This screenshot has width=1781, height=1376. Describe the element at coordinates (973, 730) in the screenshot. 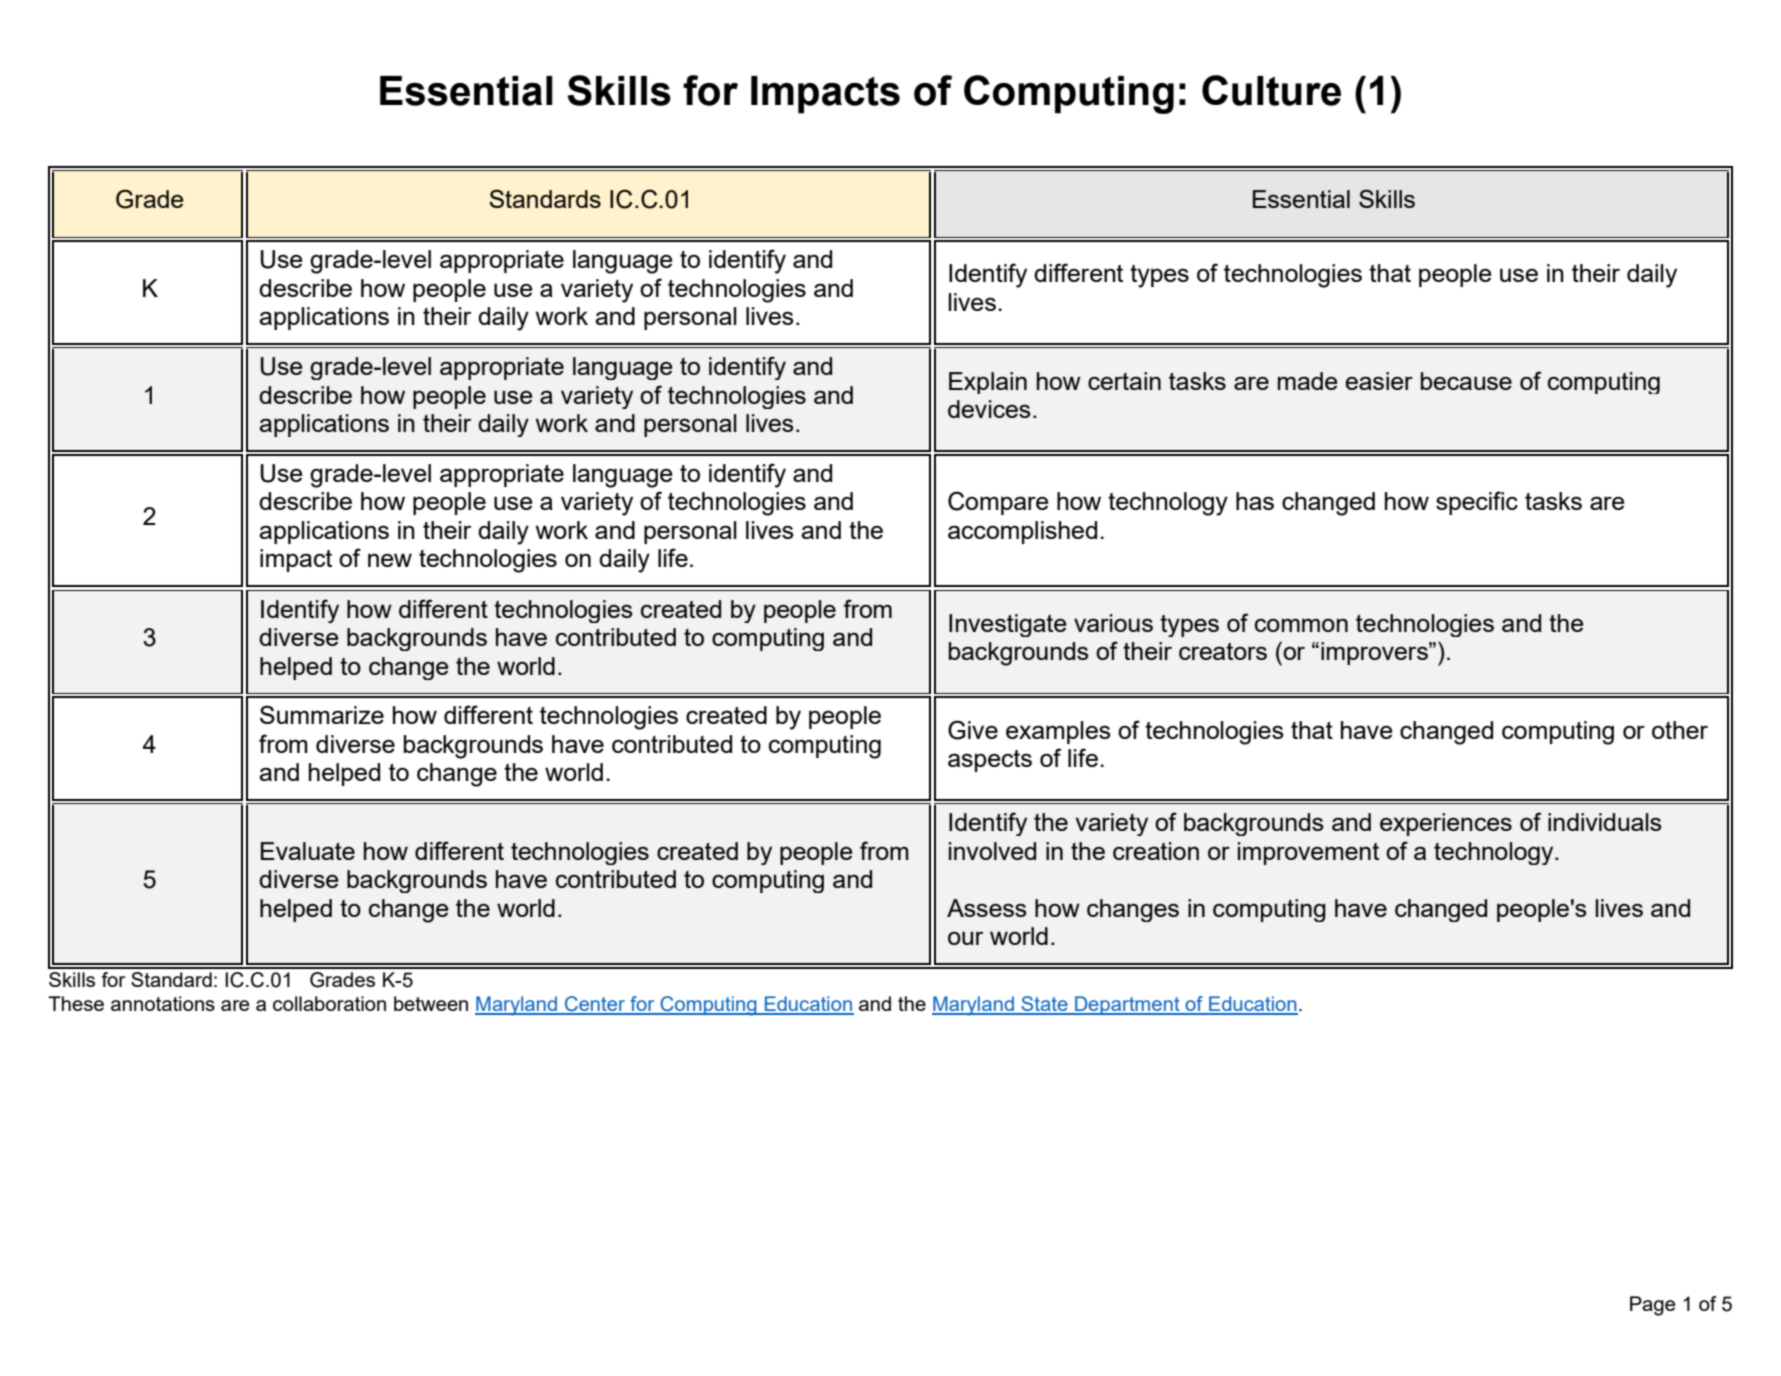

I see `Give` at that location.
